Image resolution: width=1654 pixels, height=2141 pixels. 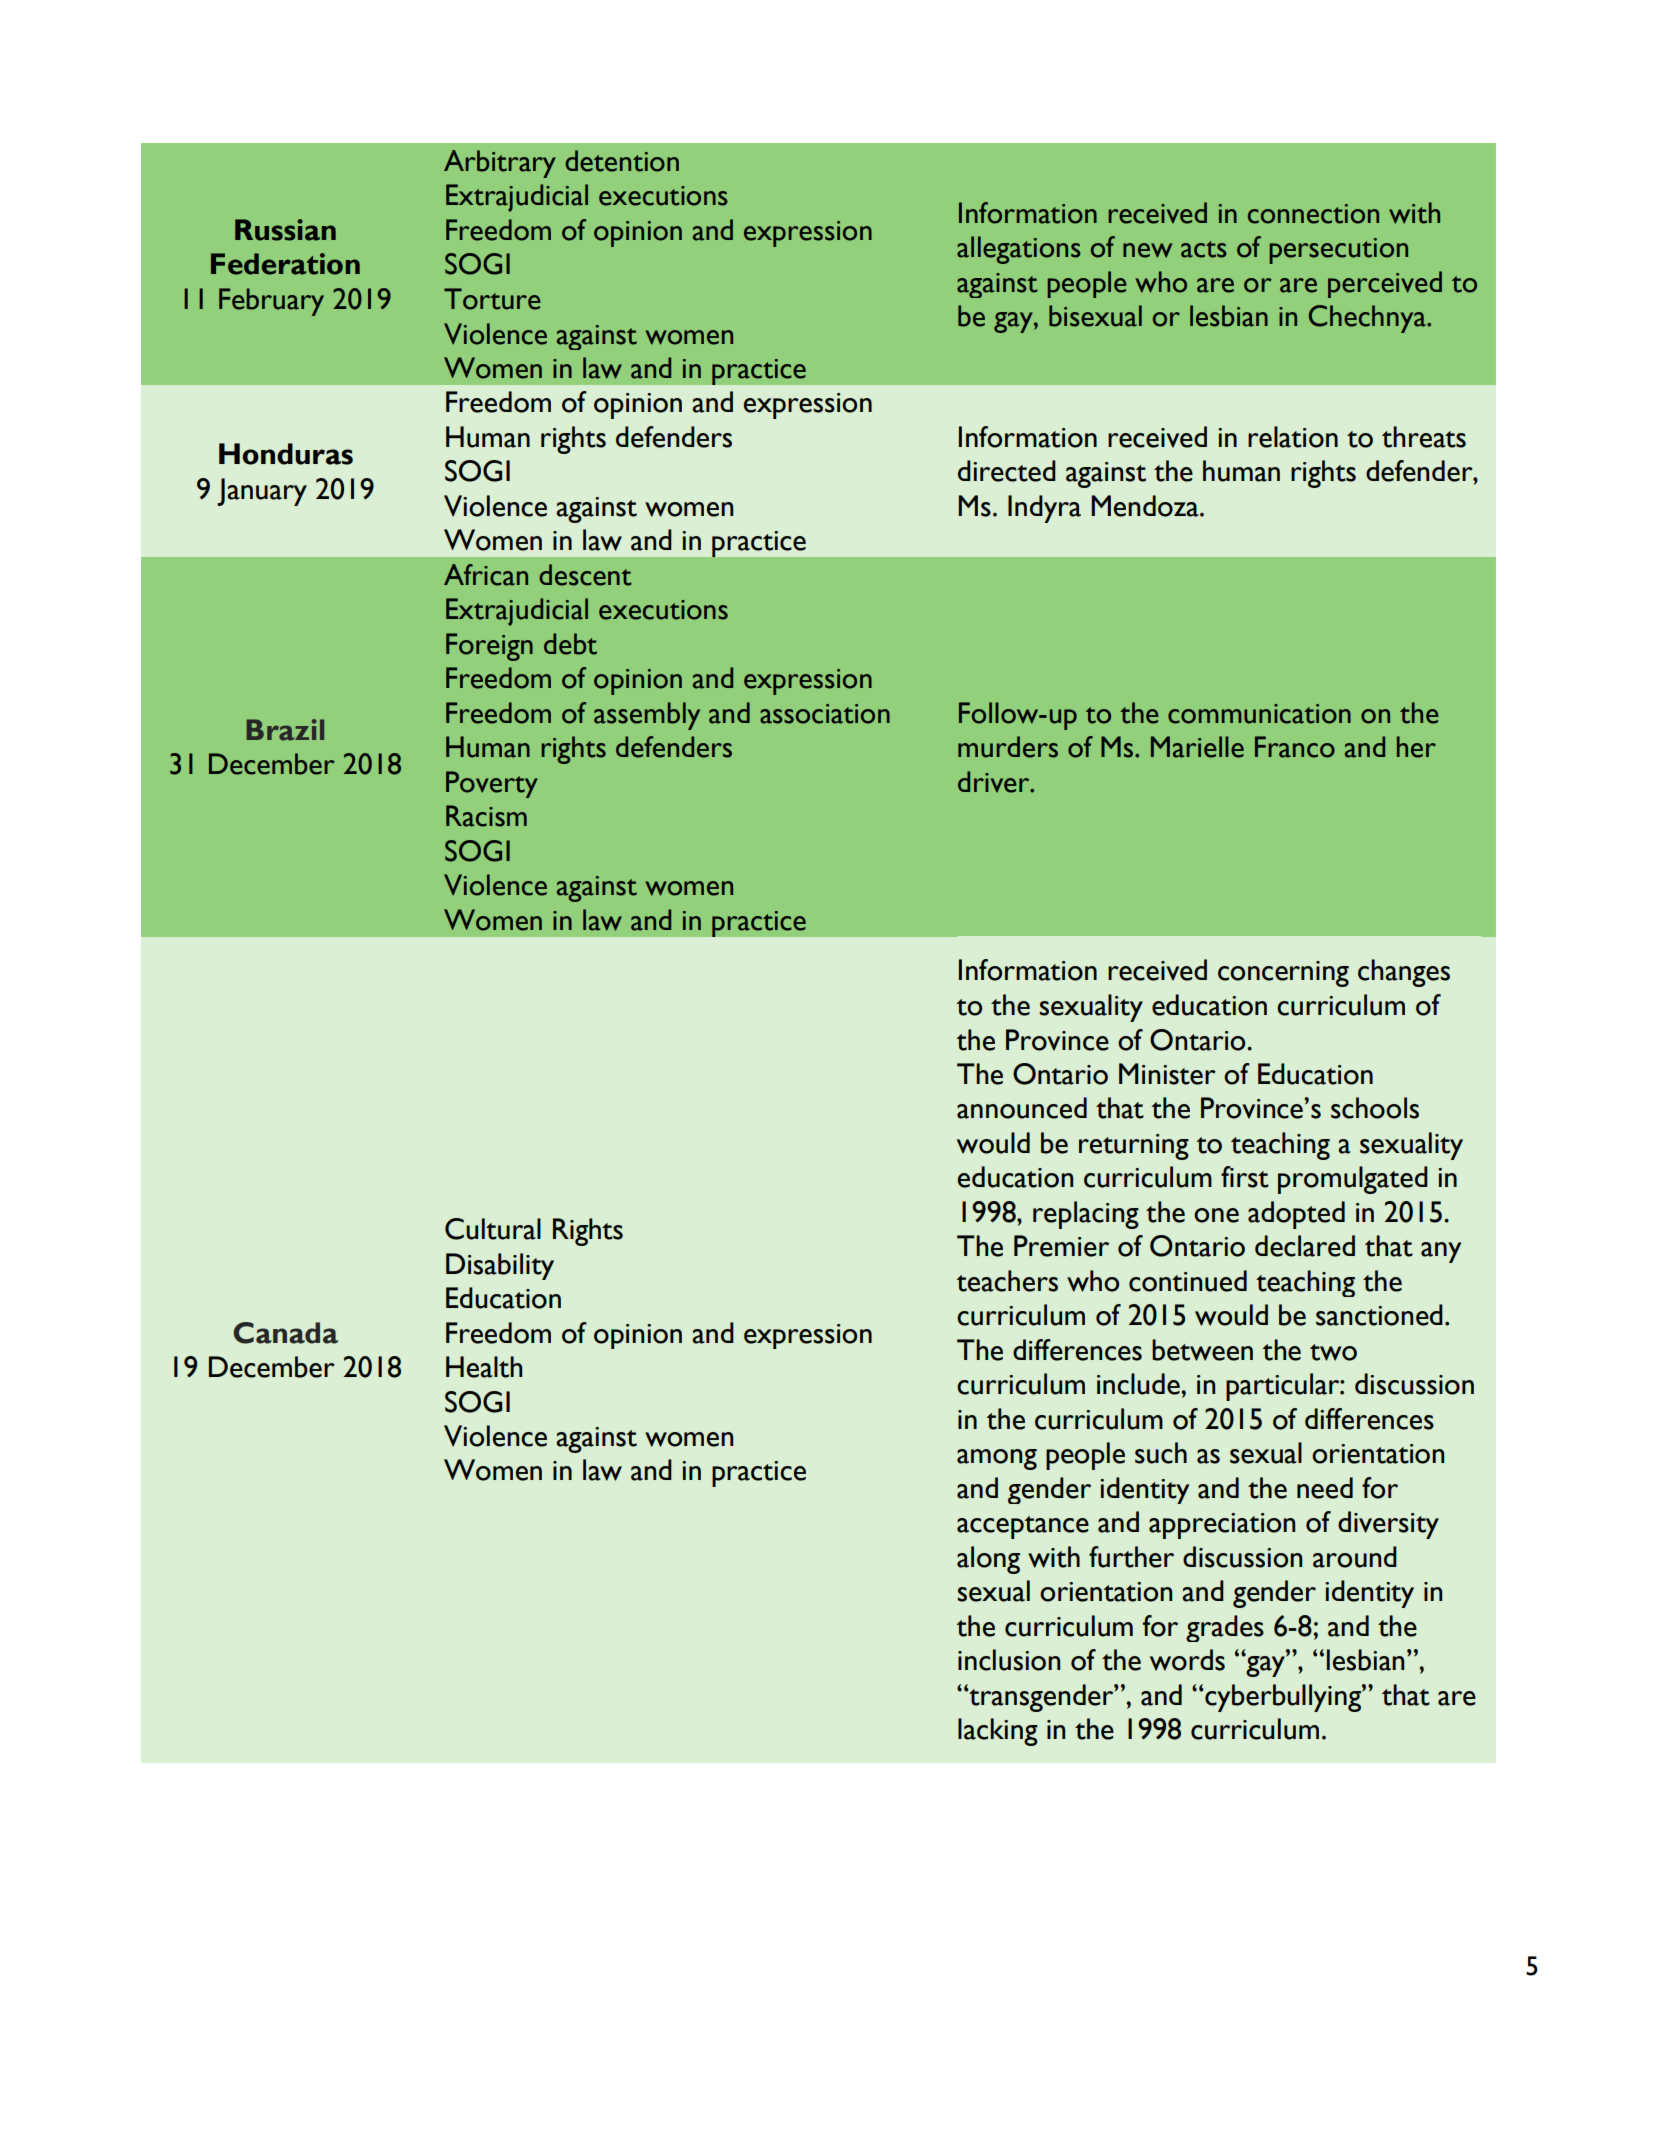 What do you see at coordinates (1019, 250) in the document?
I see `allegations` at bounding box center [1019, 250].
